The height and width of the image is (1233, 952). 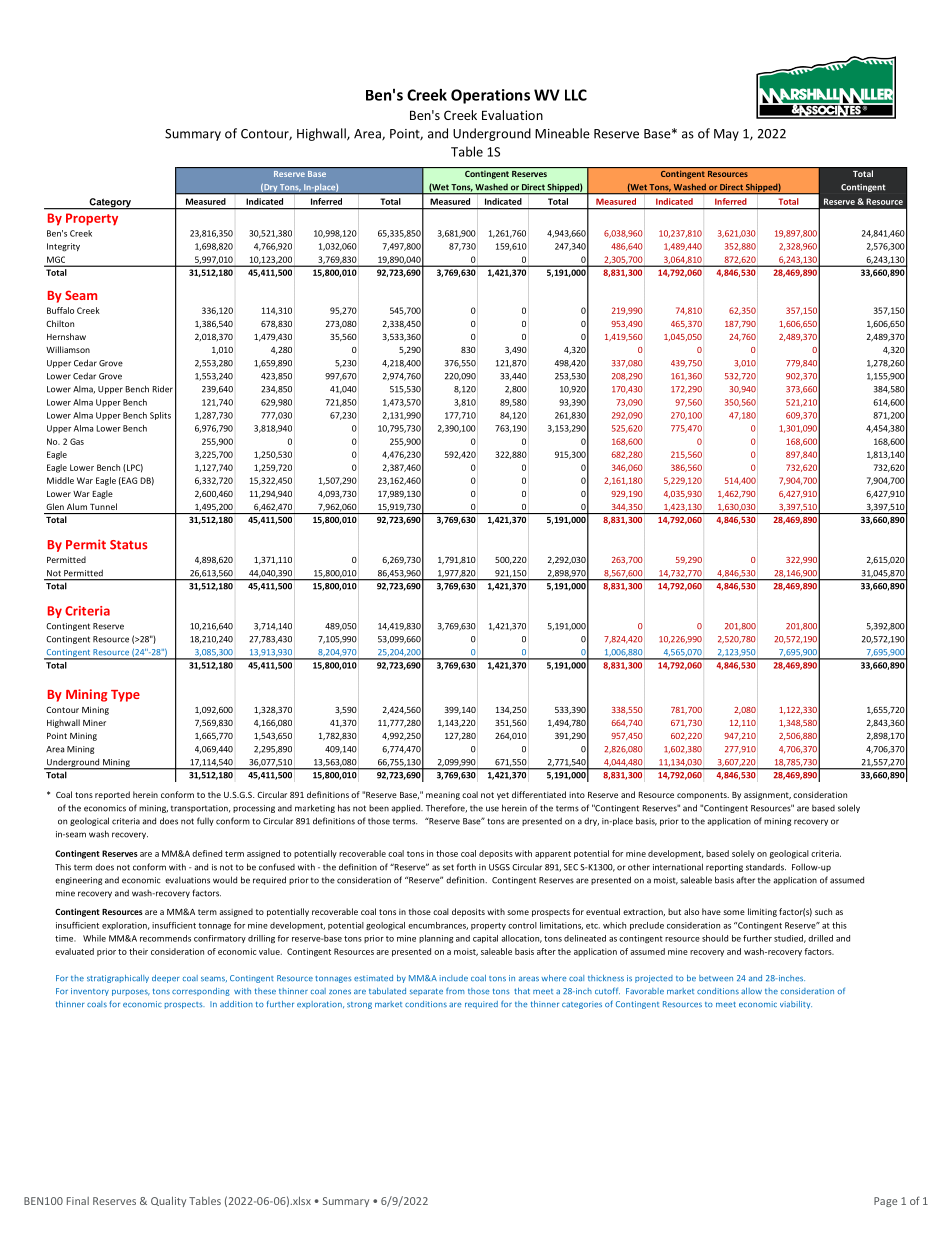 What do you see at coordinates (443, 796) in the image?
I see `meaning` at bounding box center [443, 796].
